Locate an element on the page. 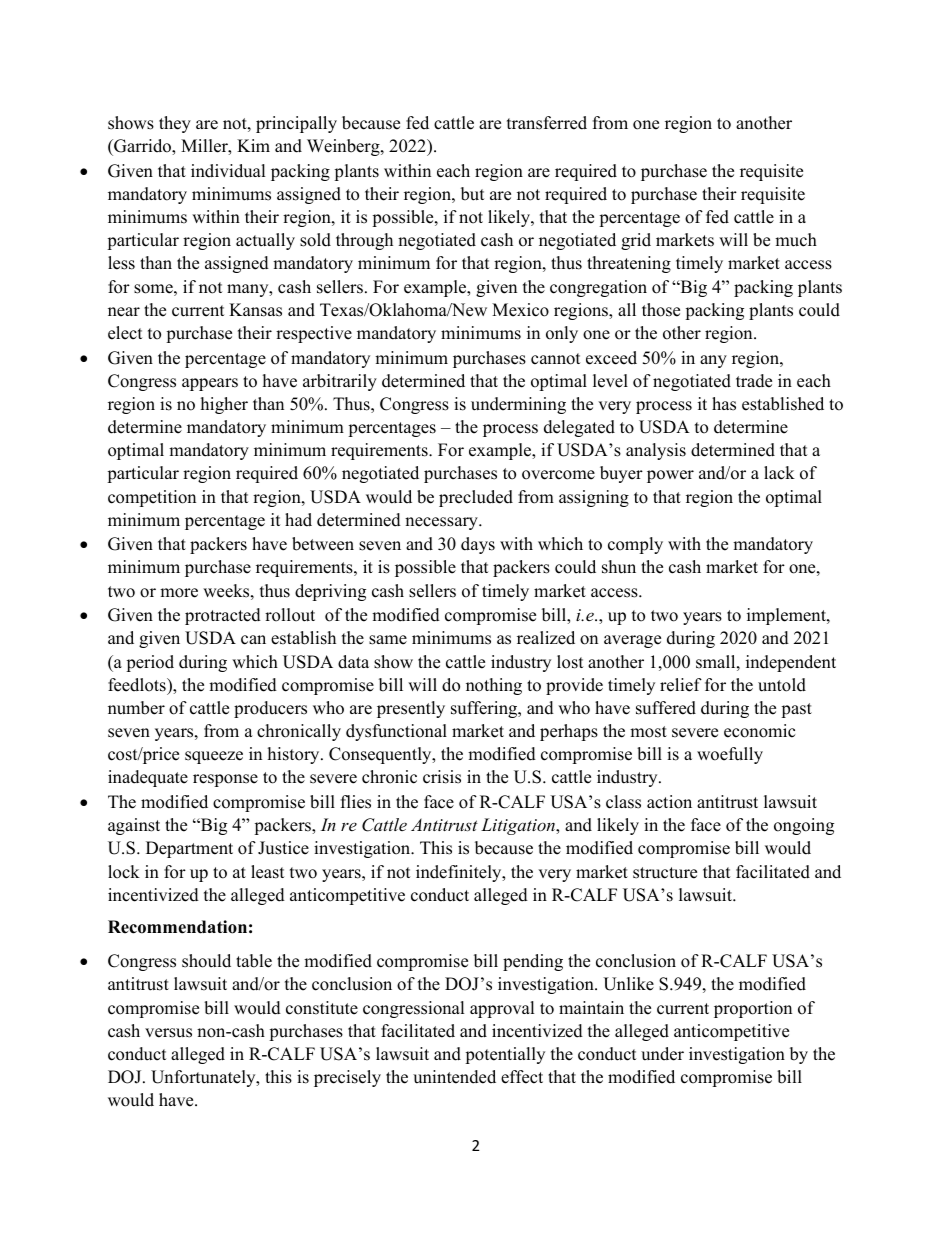 This document has width=952, height=1233. woefully is located at coordinates (730, 755).
